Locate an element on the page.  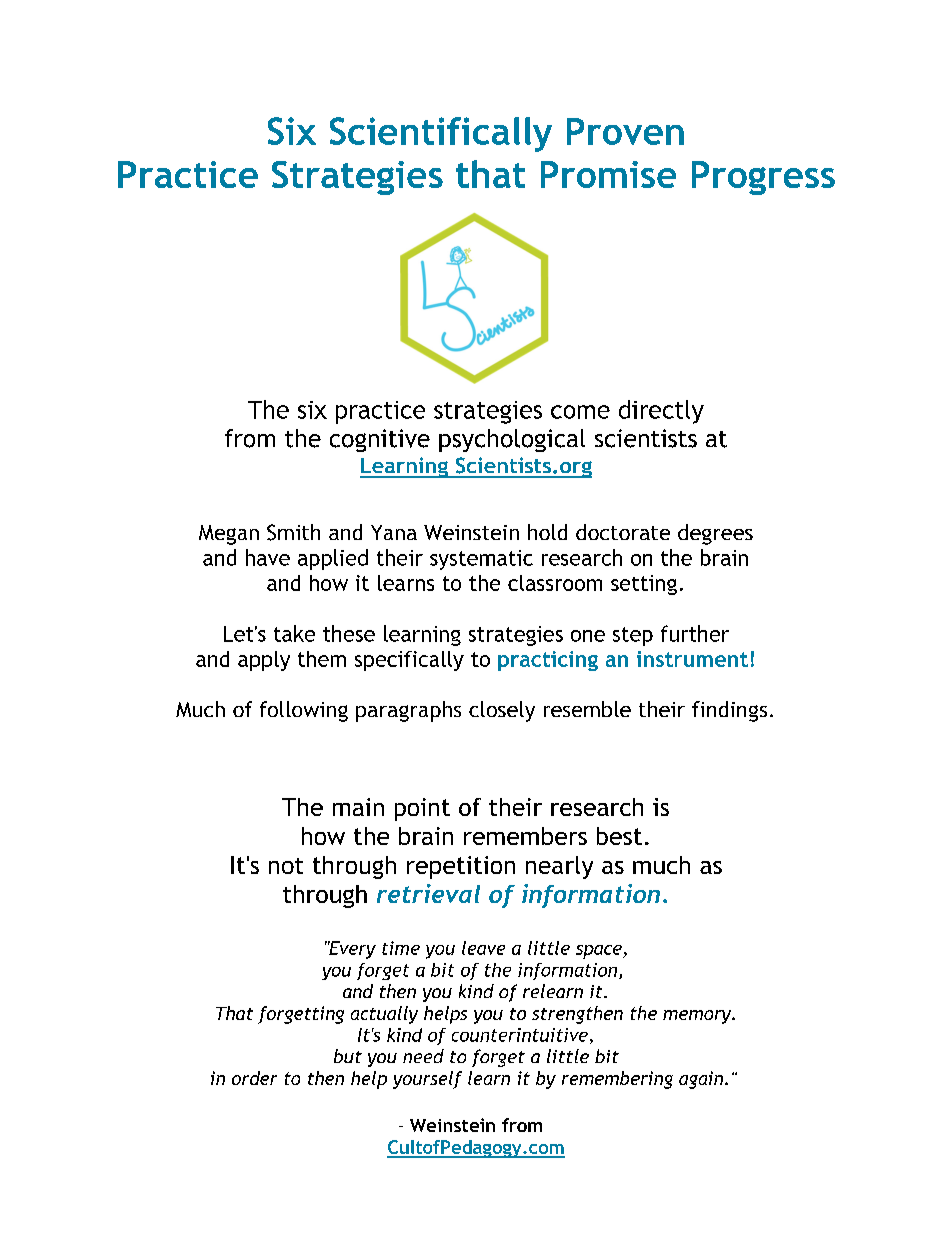
counterintuitive is located at coordinates (520, 1035).
